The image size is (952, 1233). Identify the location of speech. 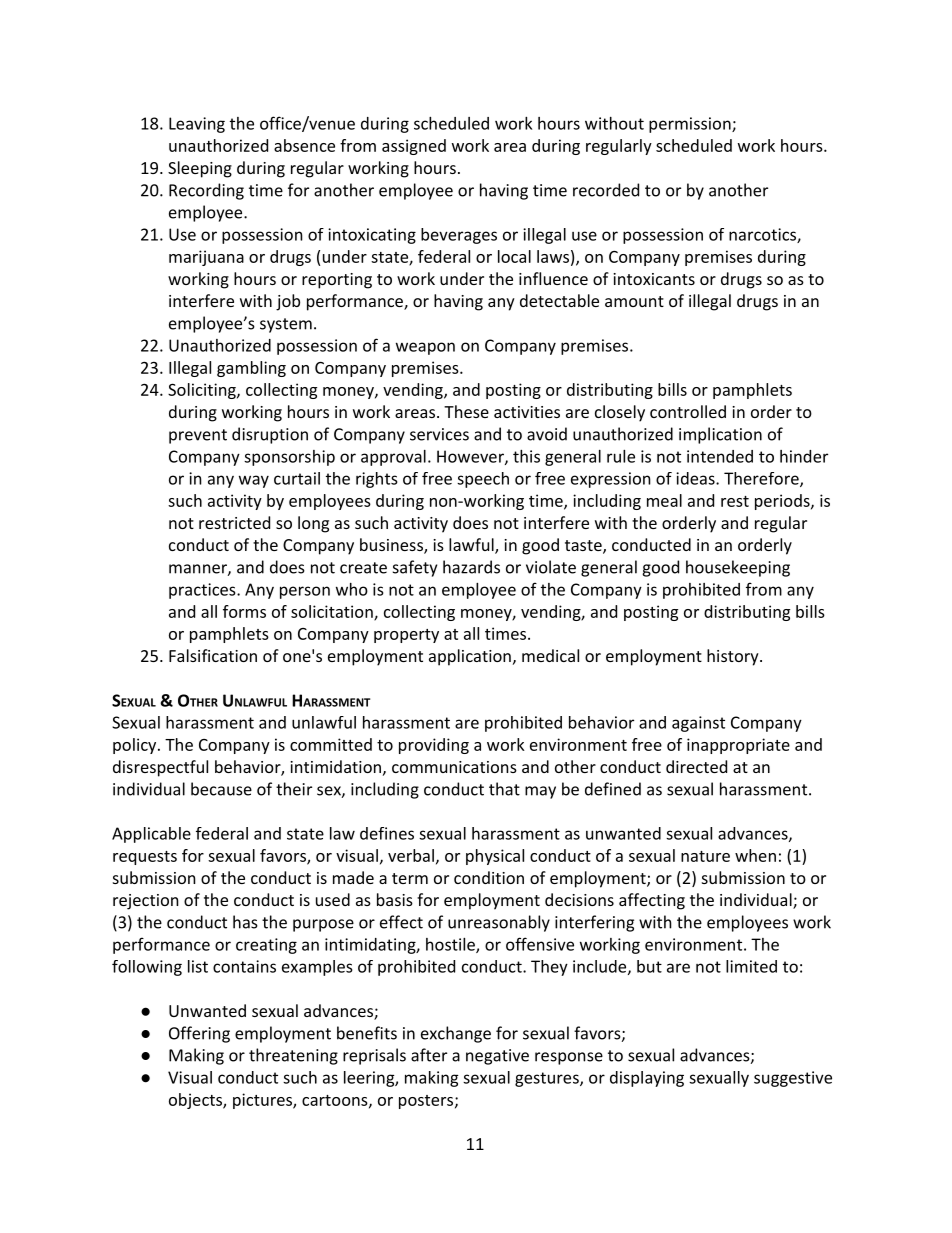
(483, 480).
